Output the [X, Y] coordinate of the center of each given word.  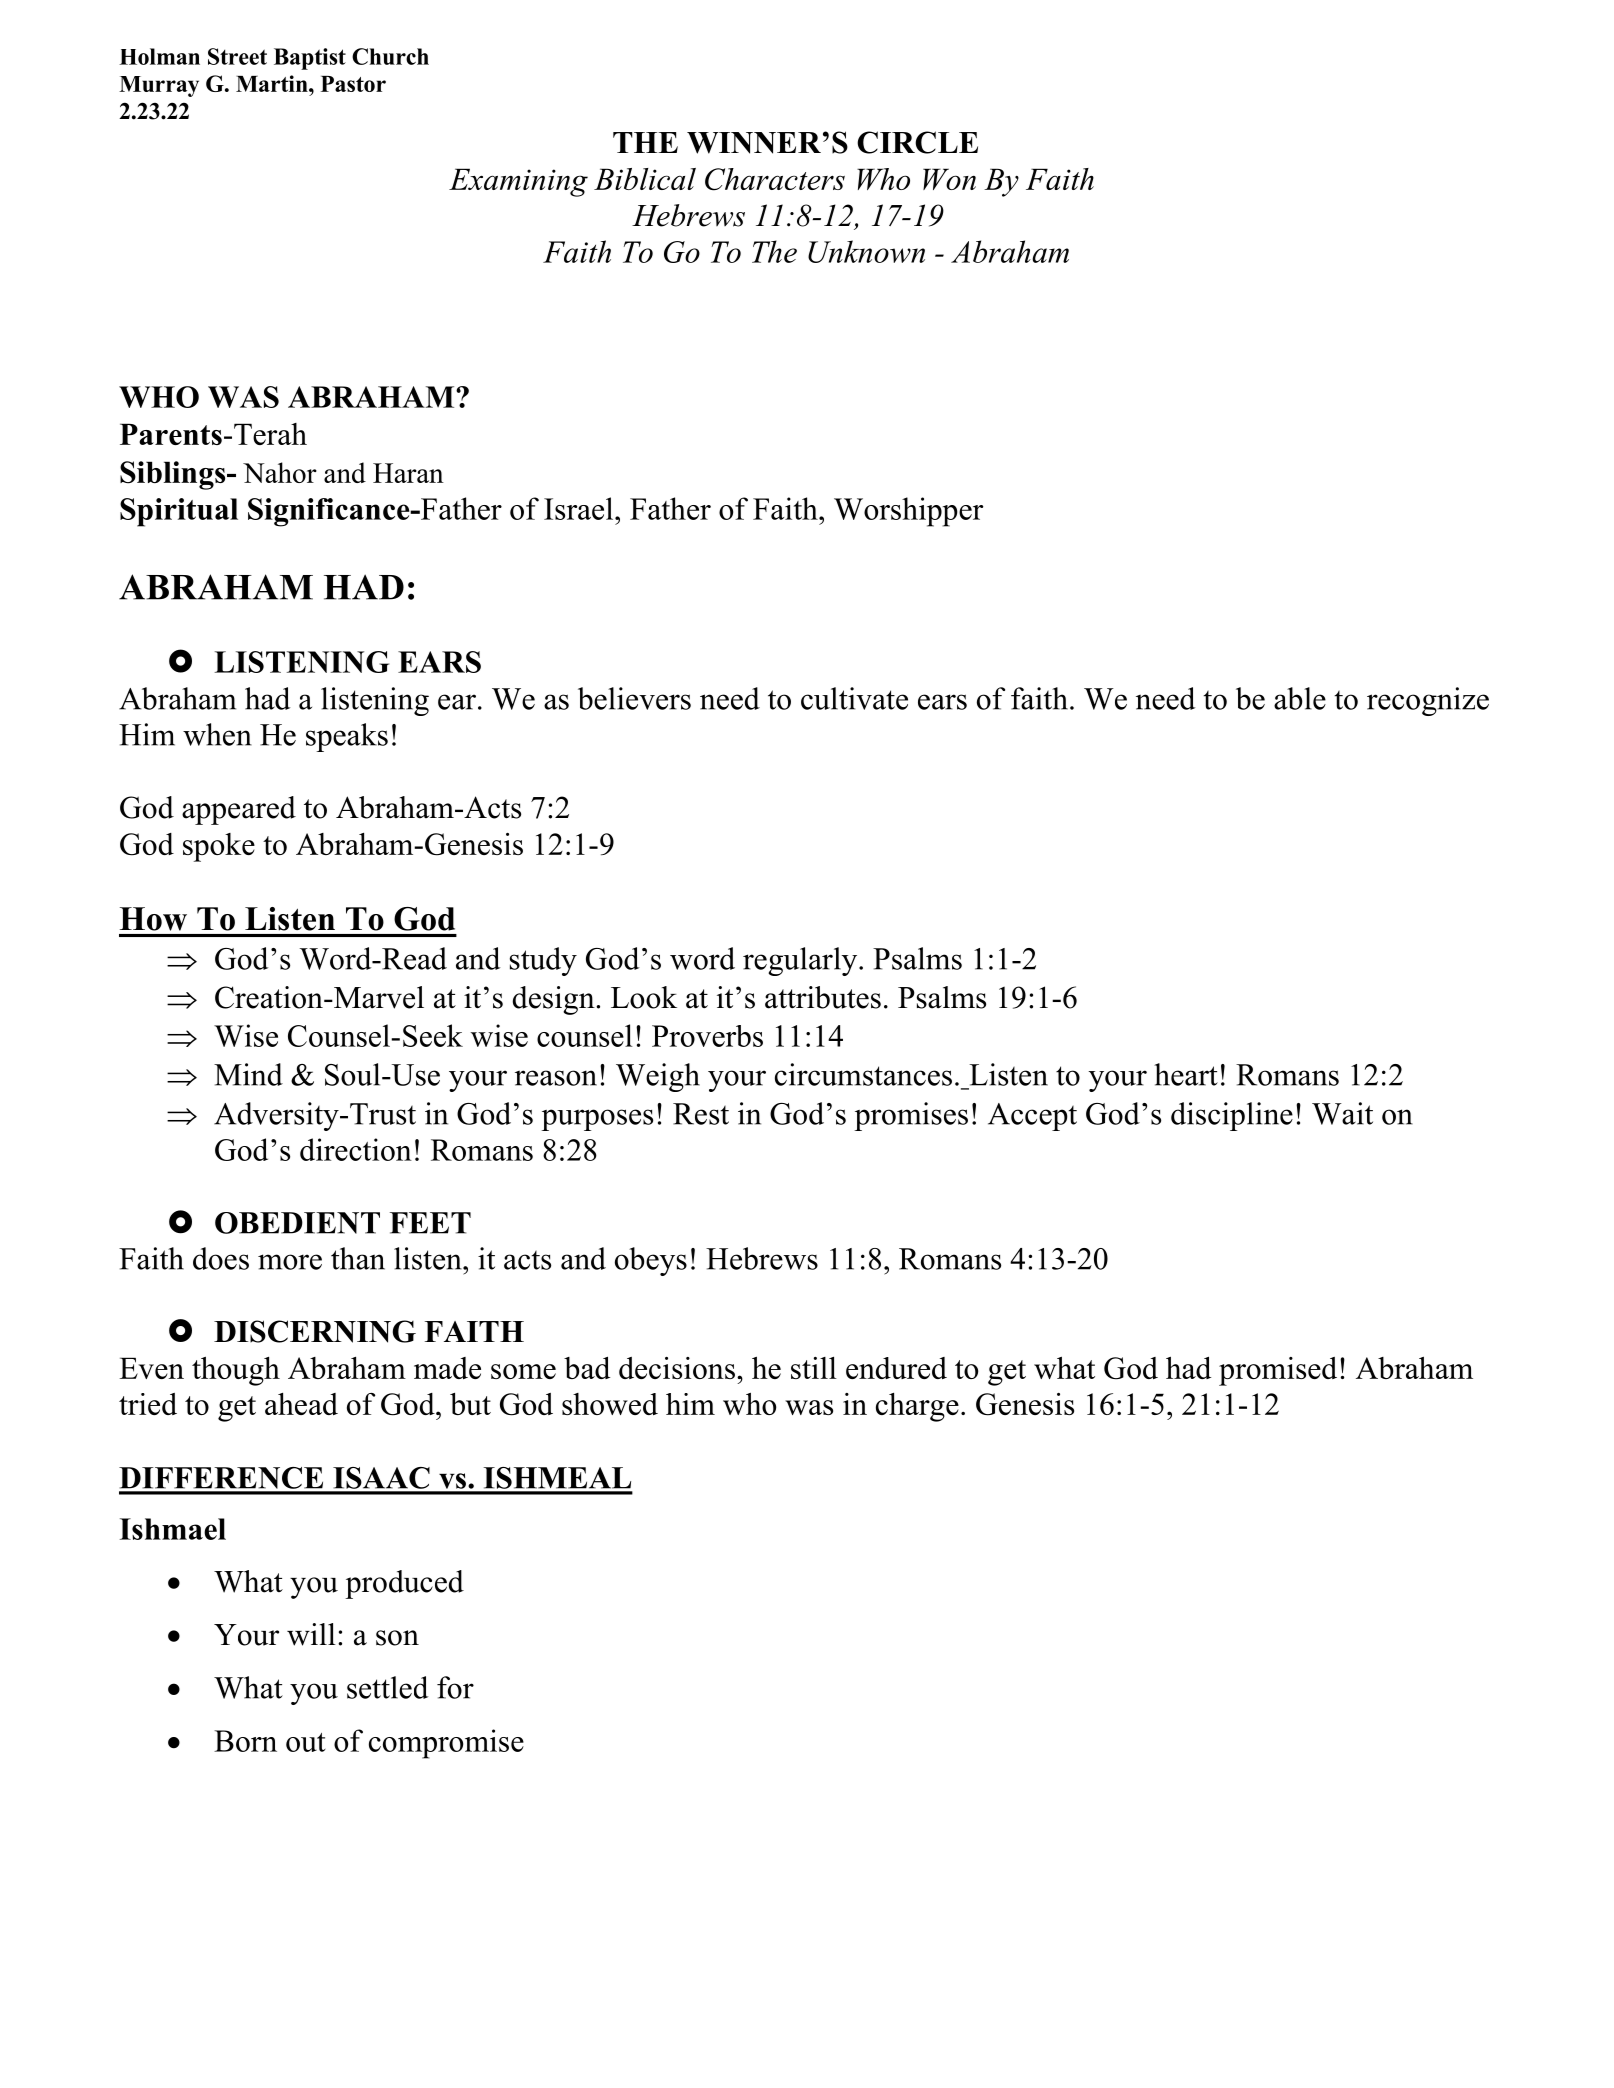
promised [1278, 1371]
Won [949, 179]
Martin [273, 83]
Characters [775, 179]
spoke [219, 847]
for [455, 1687]
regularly [801, 961]
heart [1186, 1074]
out [306, 1742]
